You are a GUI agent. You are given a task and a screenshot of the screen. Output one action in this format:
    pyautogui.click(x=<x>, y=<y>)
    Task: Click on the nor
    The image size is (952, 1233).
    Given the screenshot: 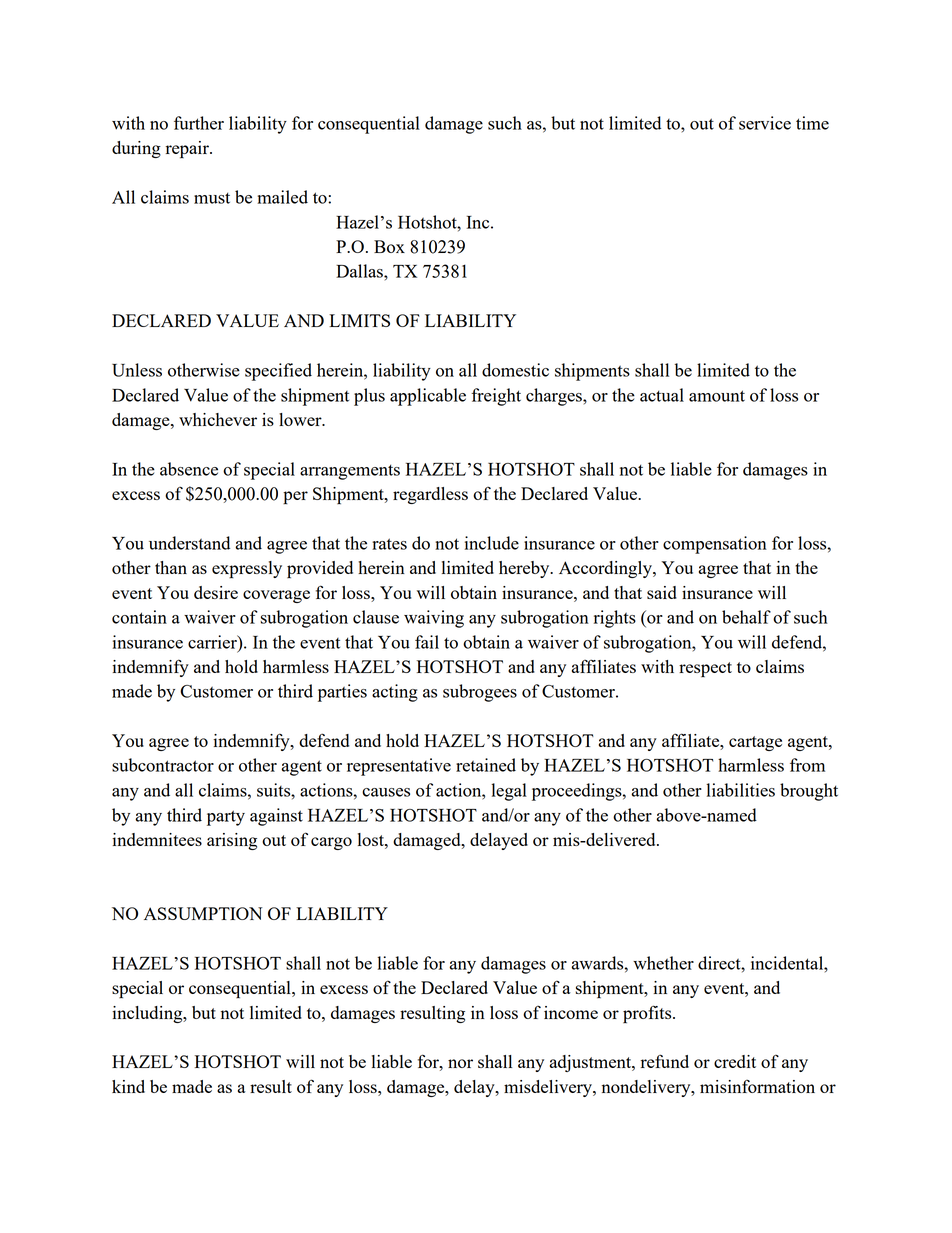 What is the action you would take?
    pyautogui.click(x=460, y=1063)
